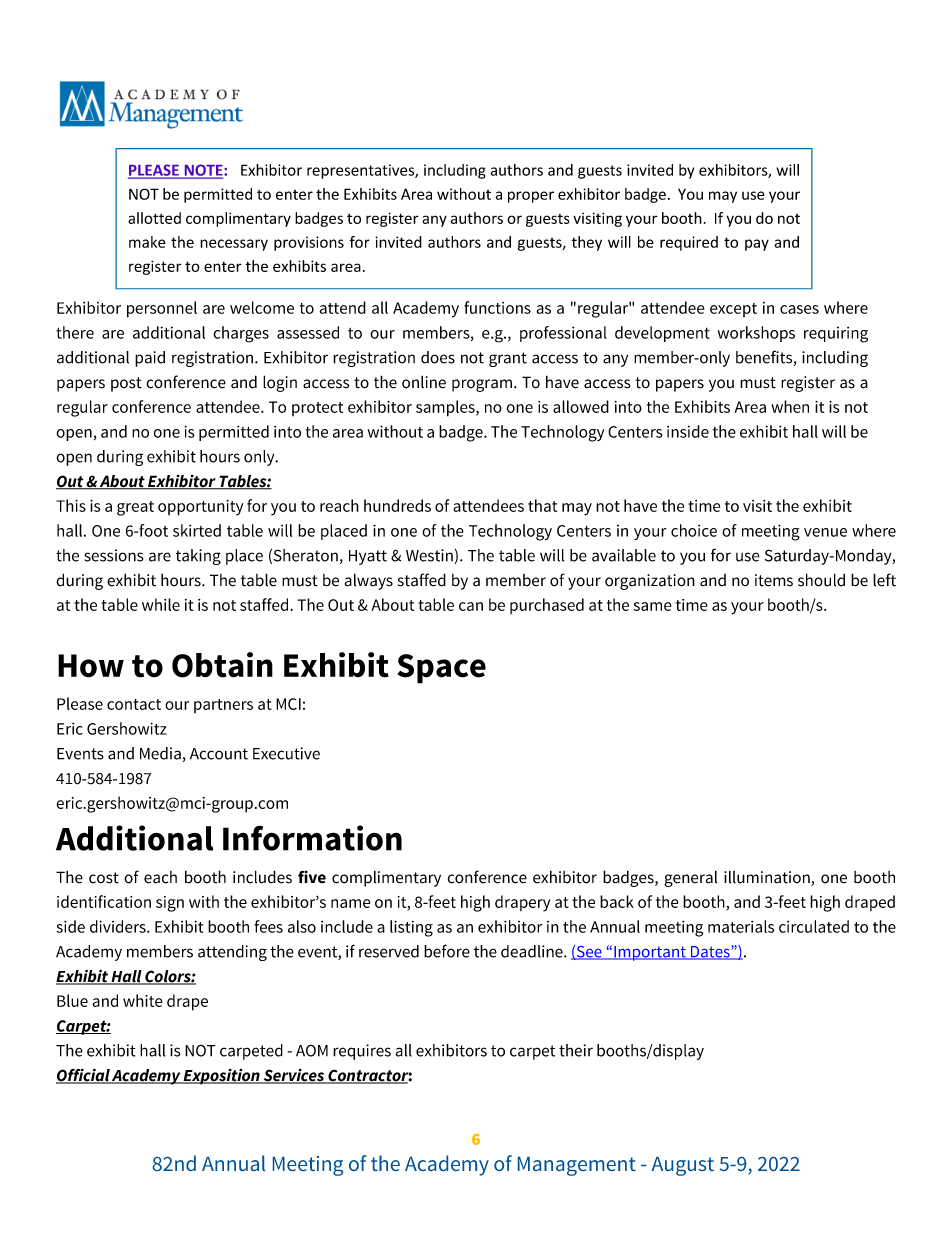 The image size is (952, 1233). What do you see at coordinates (222, 1077) in the screenshot?
I see `Exposition` at bounding box center [222, 1077].
